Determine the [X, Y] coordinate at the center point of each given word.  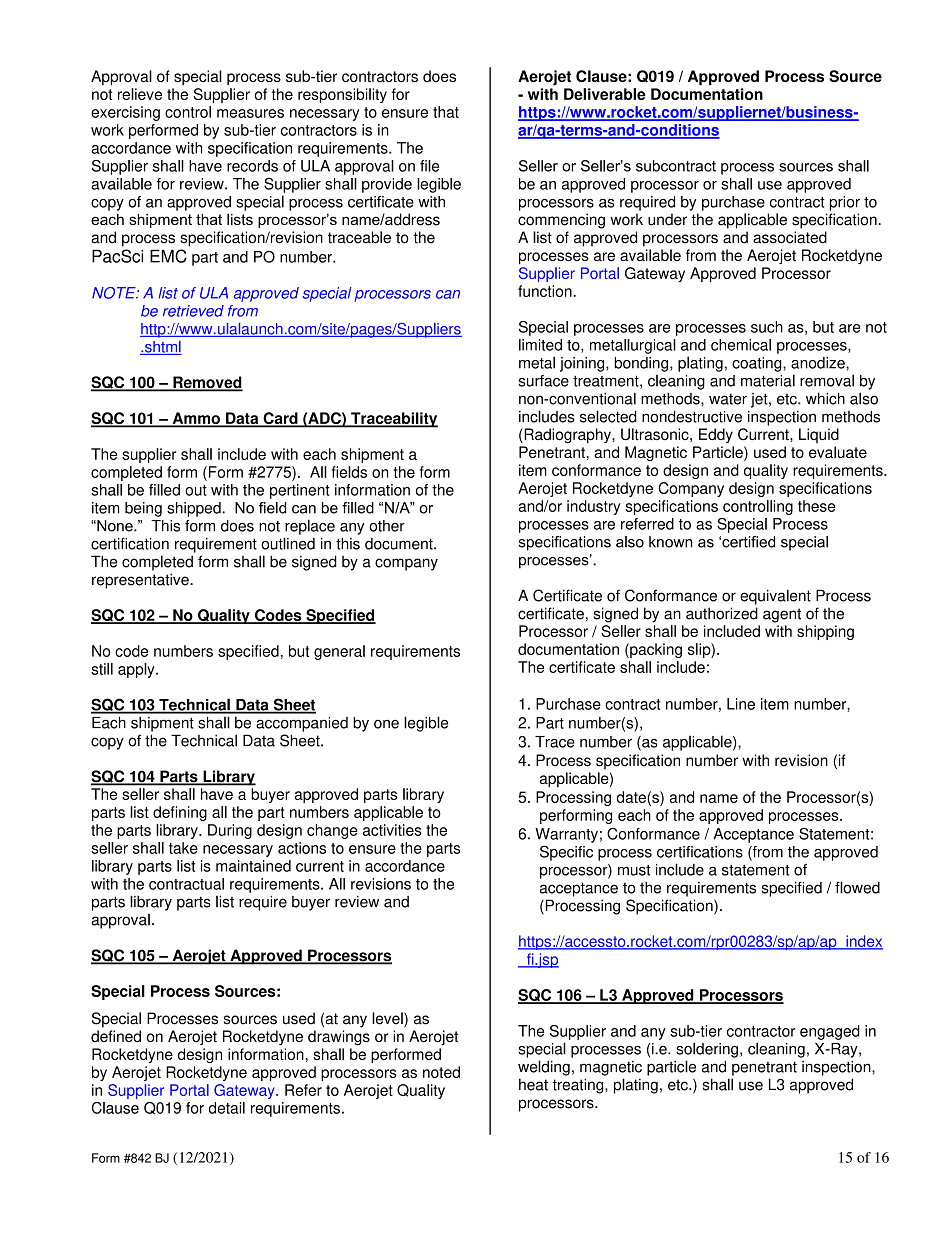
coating [758, 364]
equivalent [775, 597]
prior [845, 203]
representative [141, 581]
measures [250, 113]
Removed [207, 383]
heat [533, 1084]
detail [227, 1108]
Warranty [566, 835]
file [429, 166]
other [387, 526]
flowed [857, 887]
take [183, 848]
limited [540, 345]
